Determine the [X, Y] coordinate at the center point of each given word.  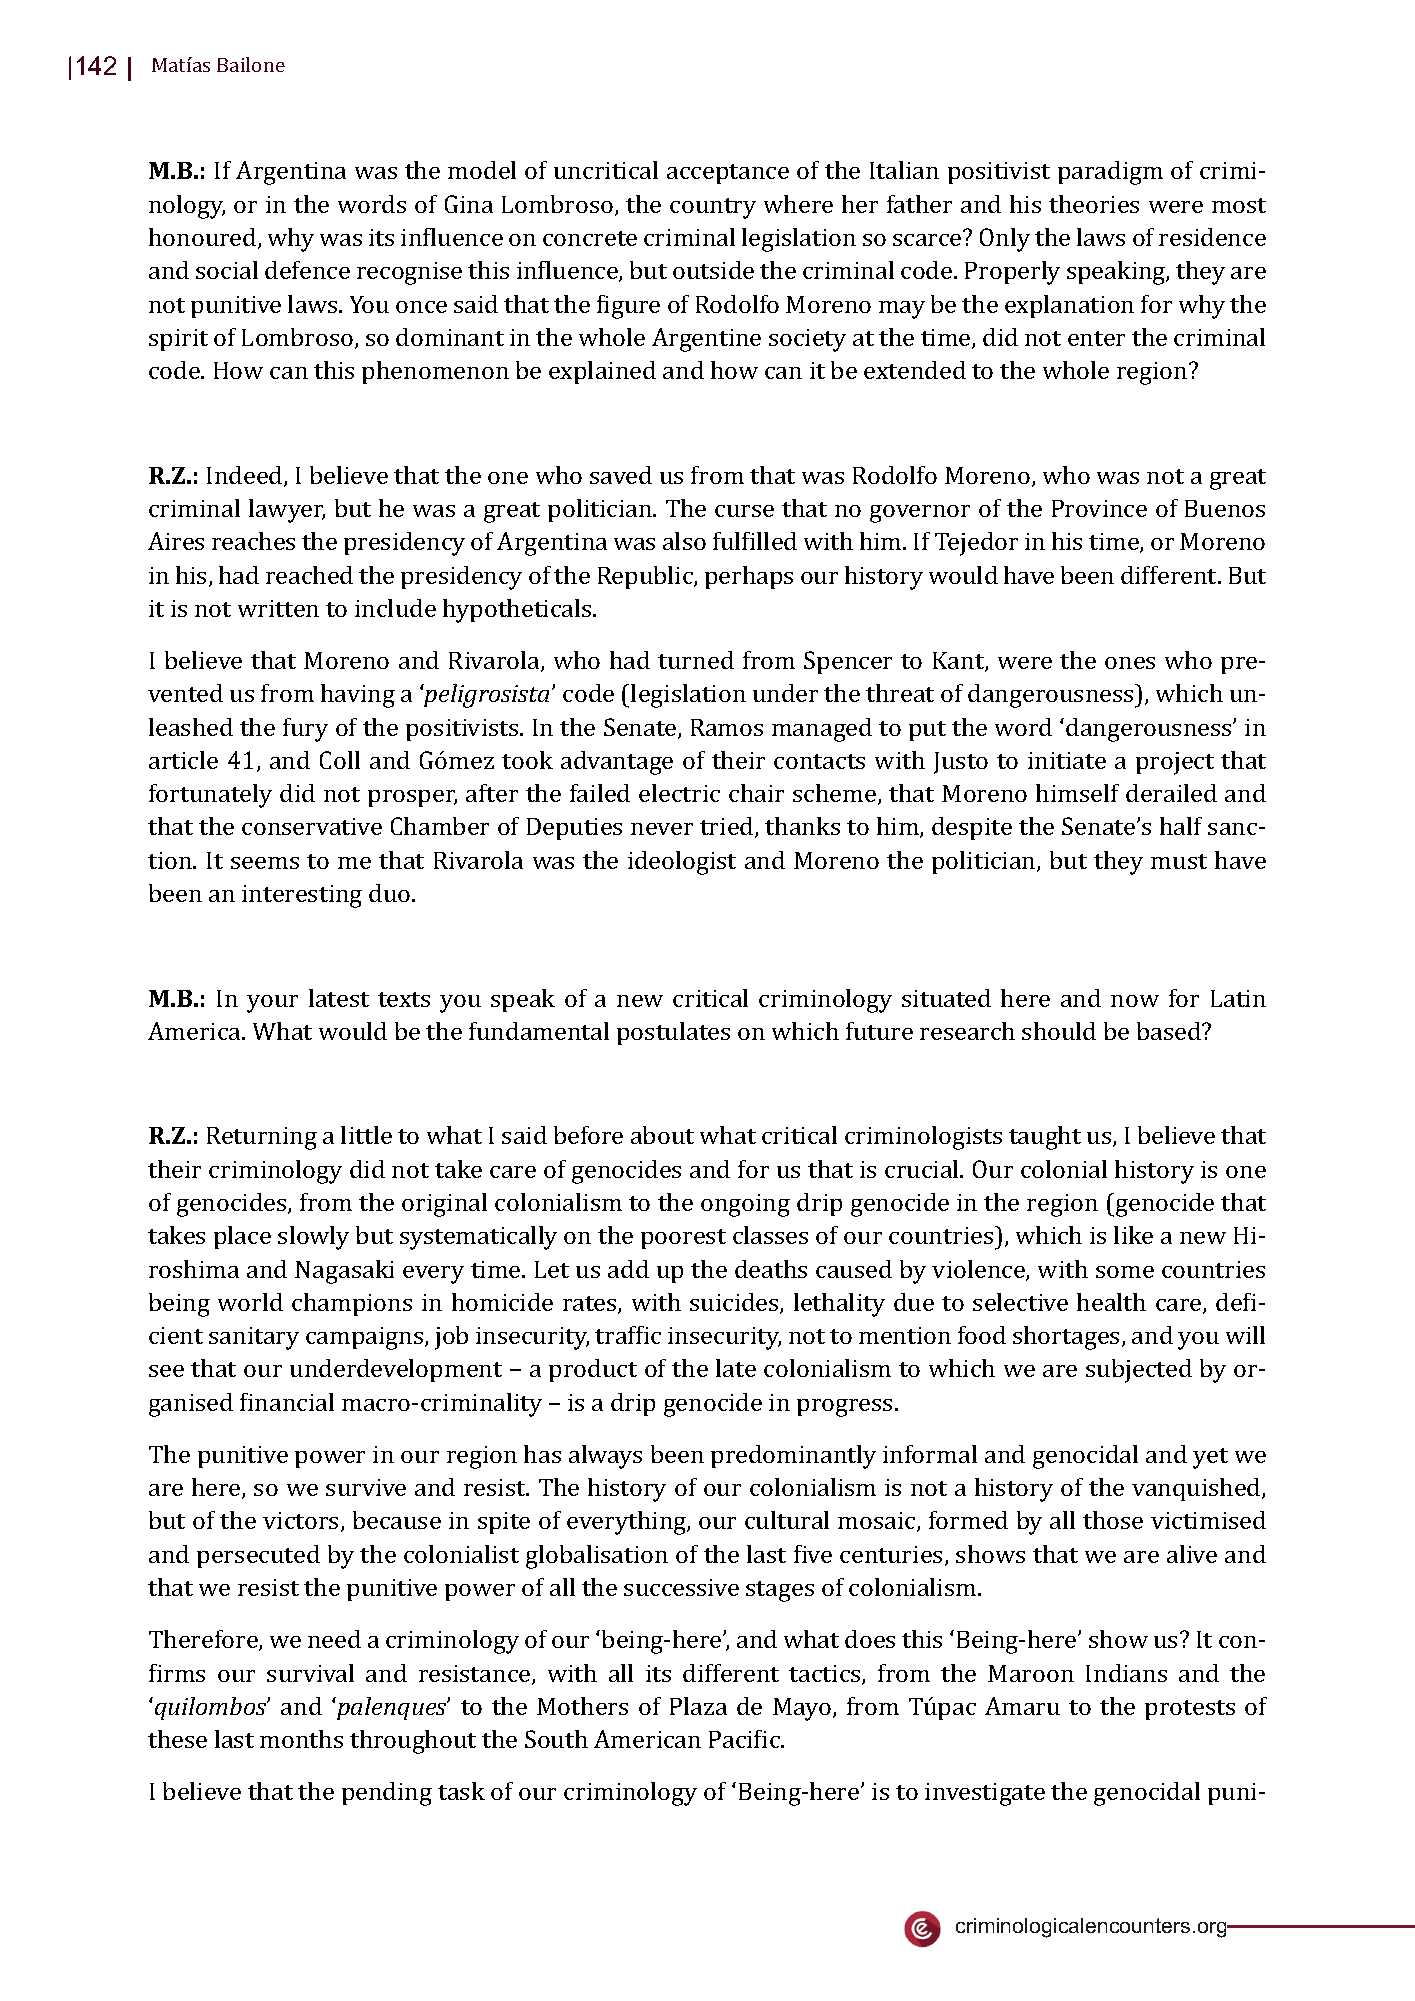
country [713, 208]
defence [307, 270]
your [272, 1004]
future [879, 1031]
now [1135, 1001]
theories [1094, 204]
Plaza [698, 1706]
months [301, 1739]
